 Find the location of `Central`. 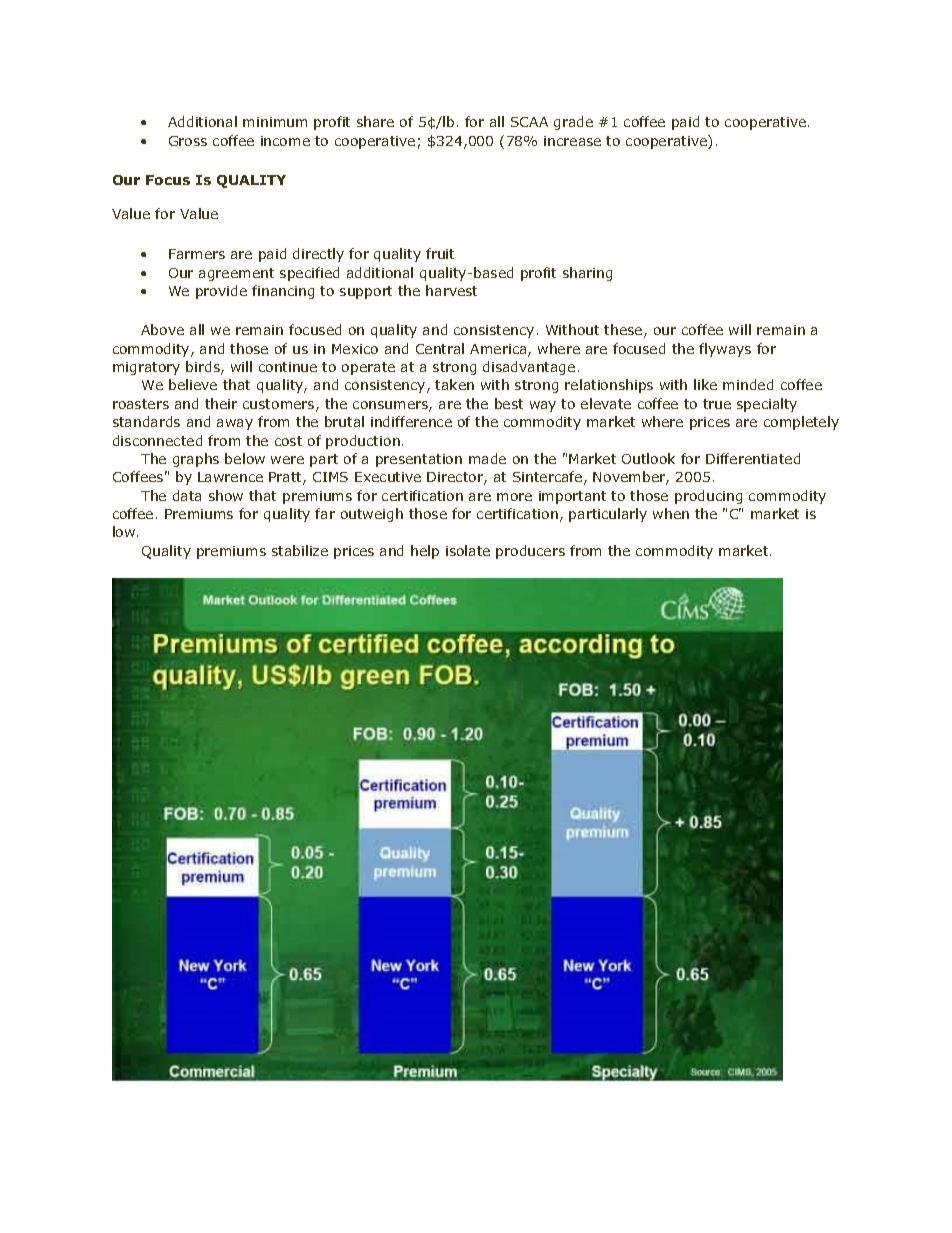

Central is located at coordinates (440, 348).
